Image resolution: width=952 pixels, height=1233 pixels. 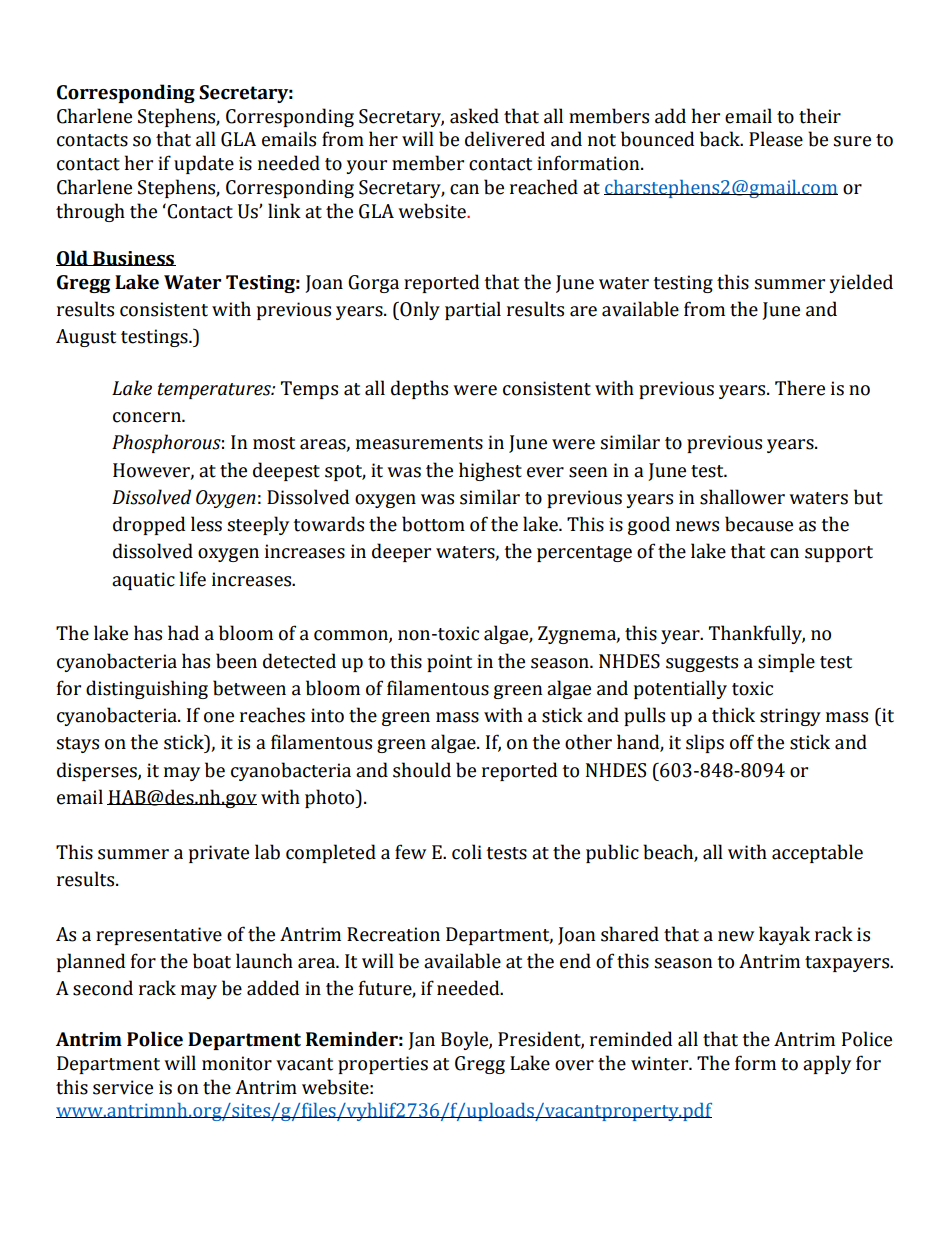 What do you see at coordinates (505, 139) in the screenshot?
I see `delivered` at bounding box center [505, 139].
